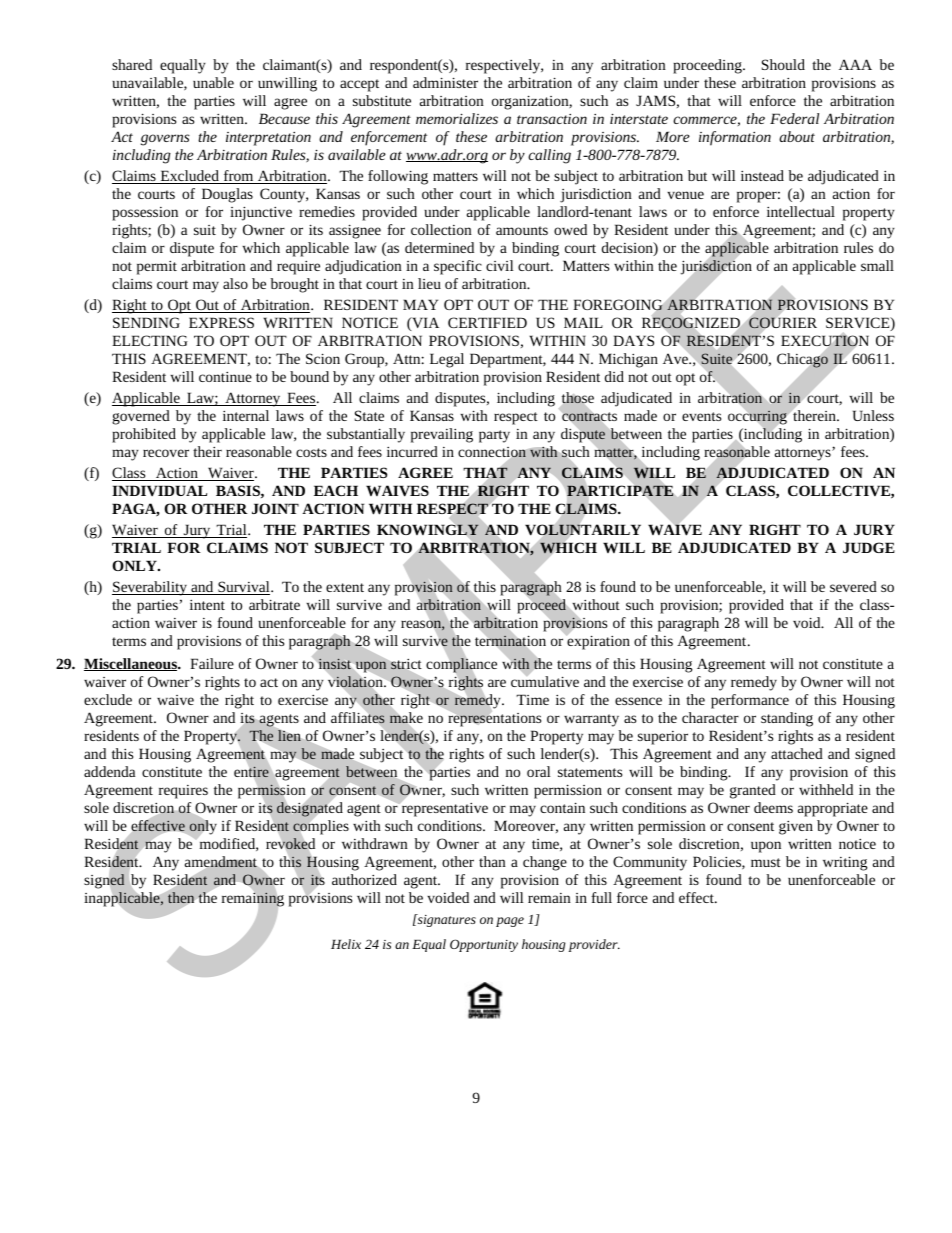 This screenshot has height=1233, width=952. I want to click on party, so click(494, 436).
